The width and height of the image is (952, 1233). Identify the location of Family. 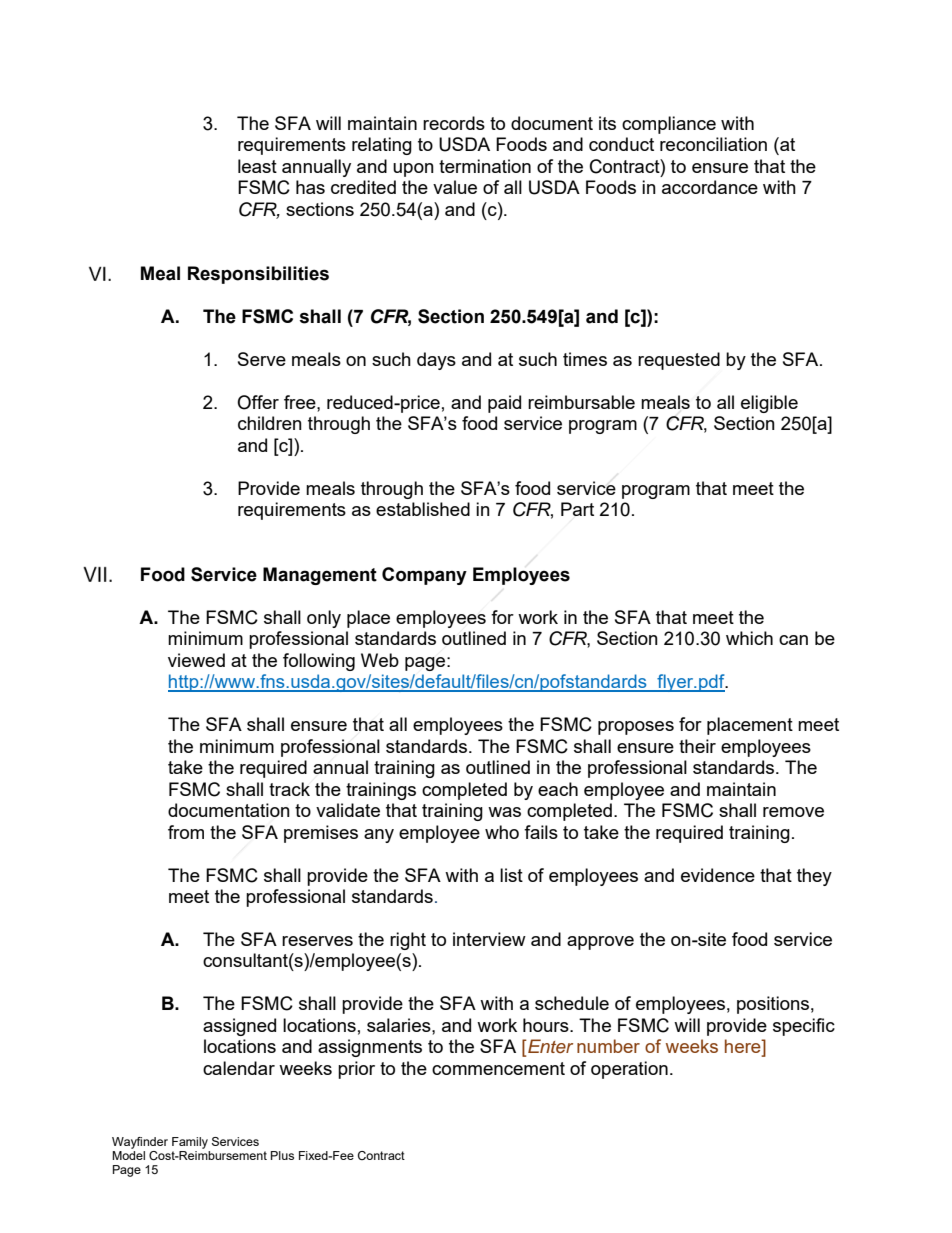
(190, 1143).
